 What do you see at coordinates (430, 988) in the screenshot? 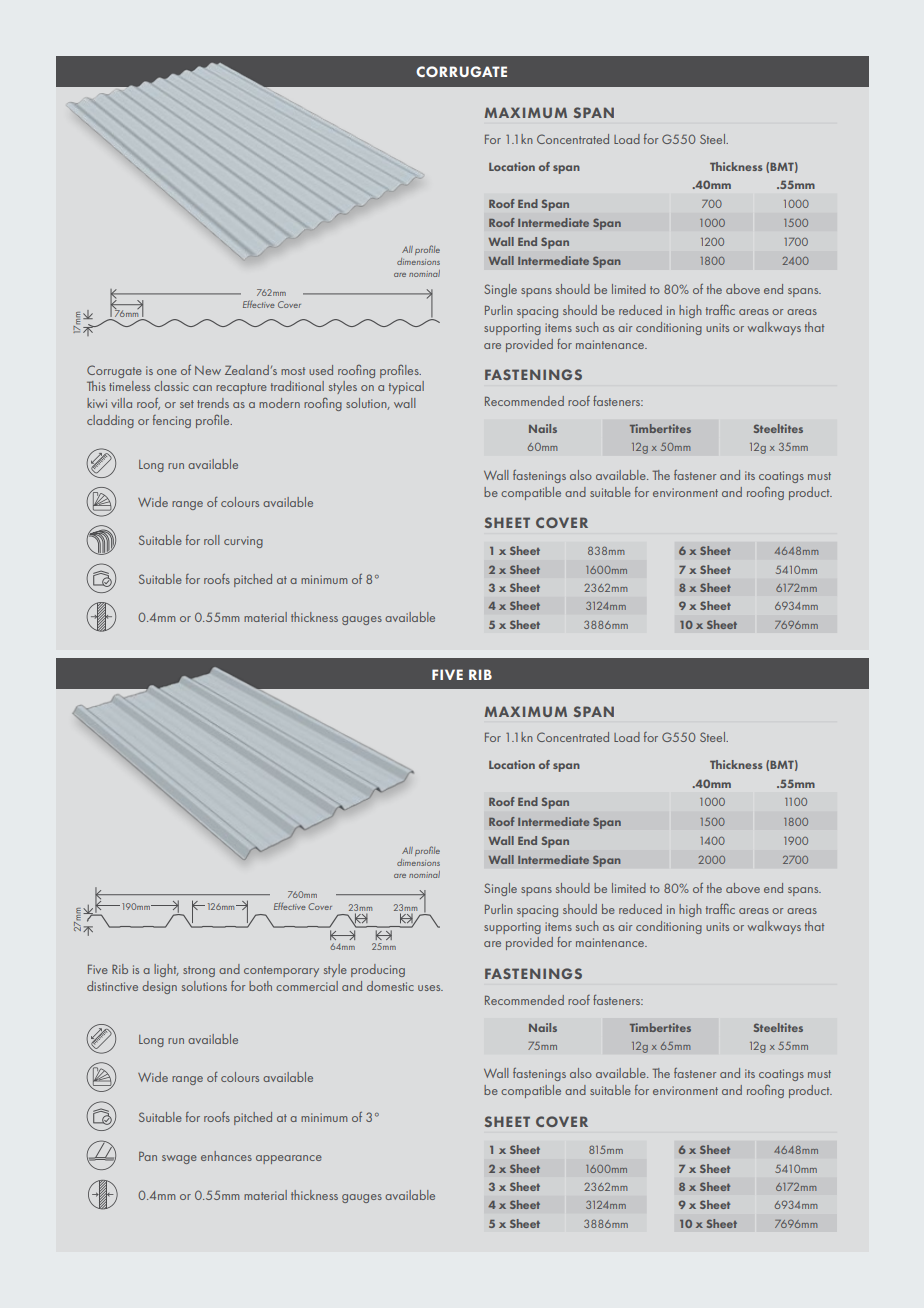
I see `uses` at bounding box center [430, 988].
